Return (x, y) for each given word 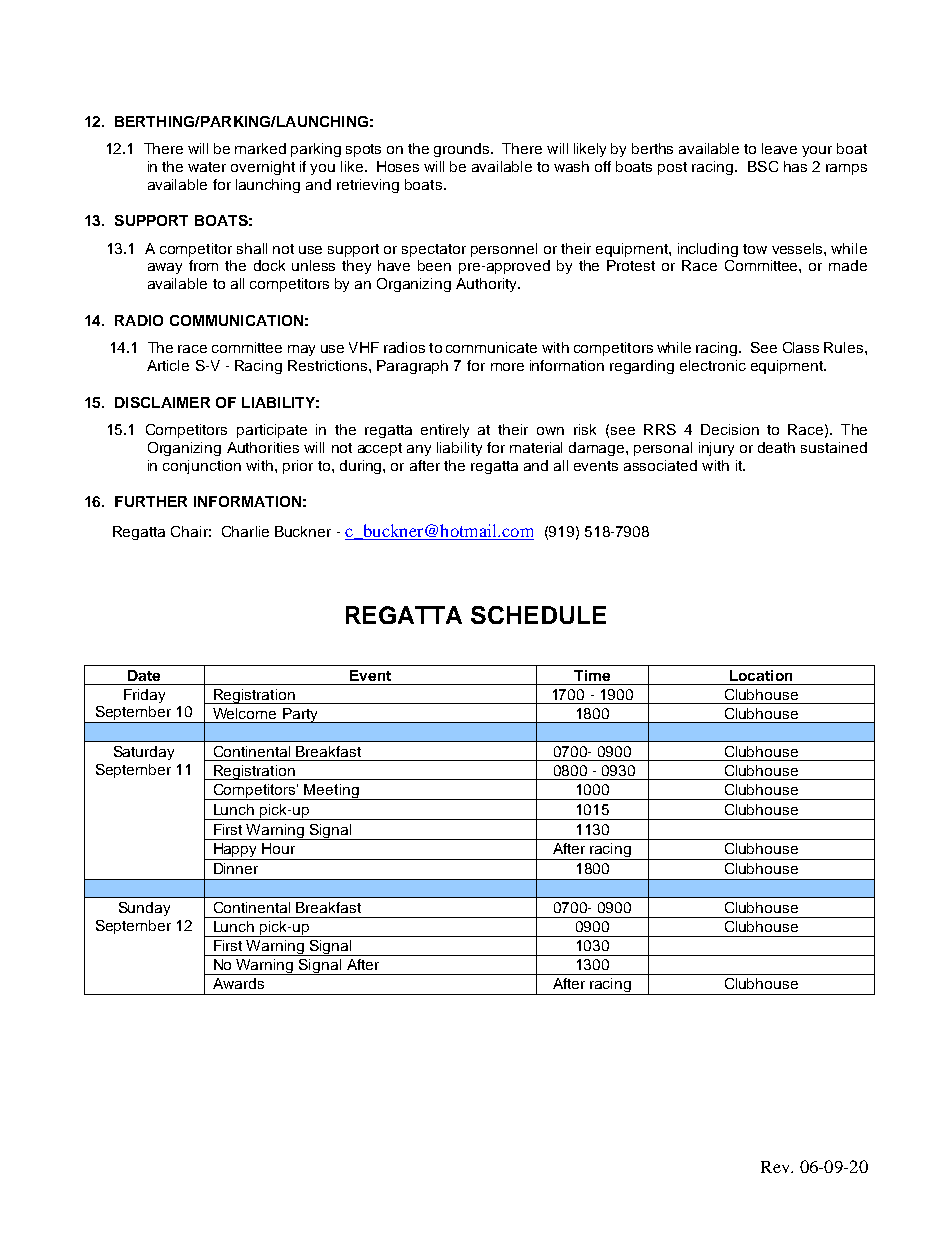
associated (660, 465)
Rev (776, 1167)
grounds (463, 150)
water (207, 167)
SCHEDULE (538, 615)
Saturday (144, 753)
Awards (238, 983)
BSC (763, 166)
